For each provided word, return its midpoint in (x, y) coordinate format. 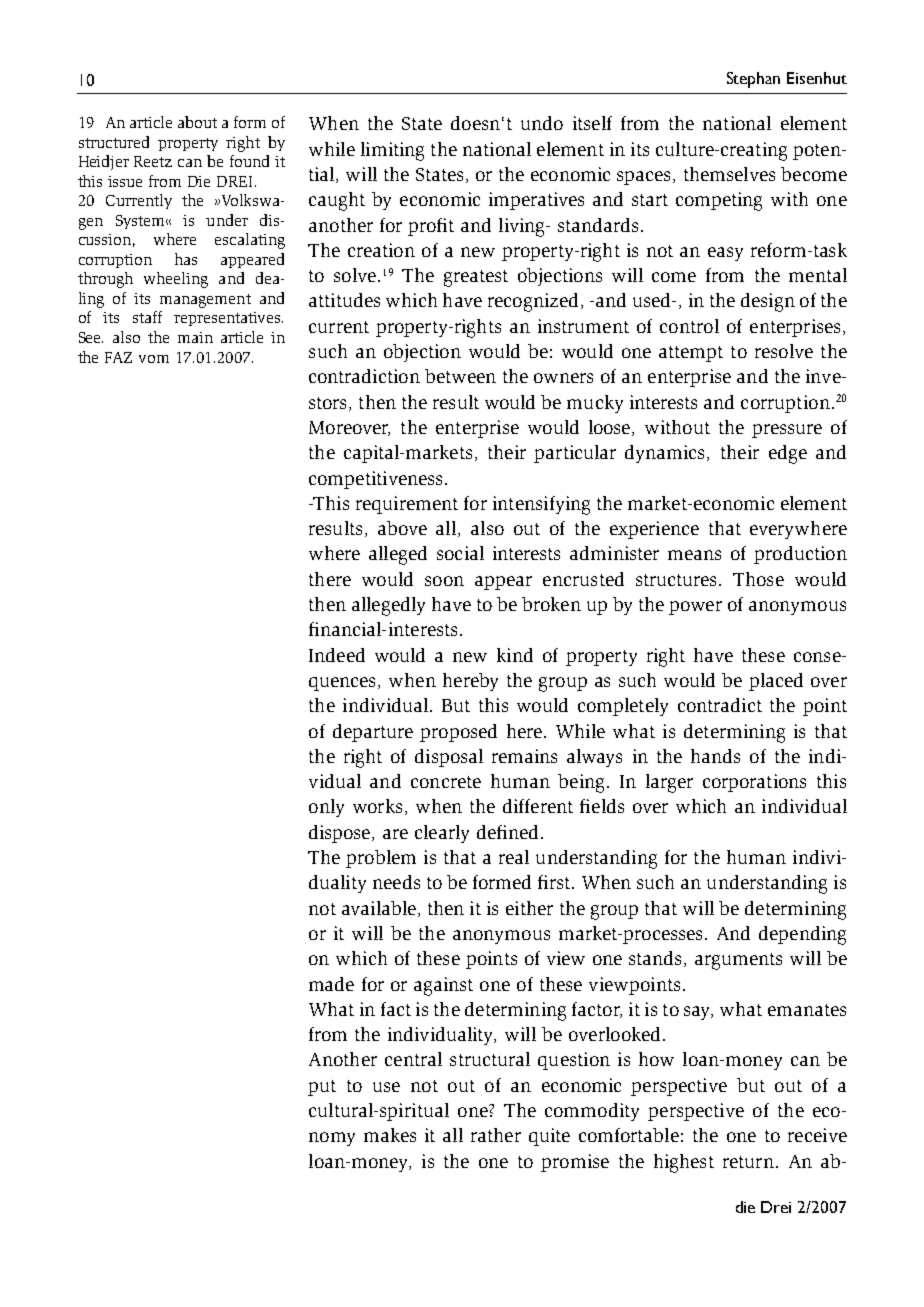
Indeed (337, 655)
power (695, 608)
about (197, 122)
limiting (392, 151)
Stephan (753, 80)
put (322, 1088)
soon (444, 581)
